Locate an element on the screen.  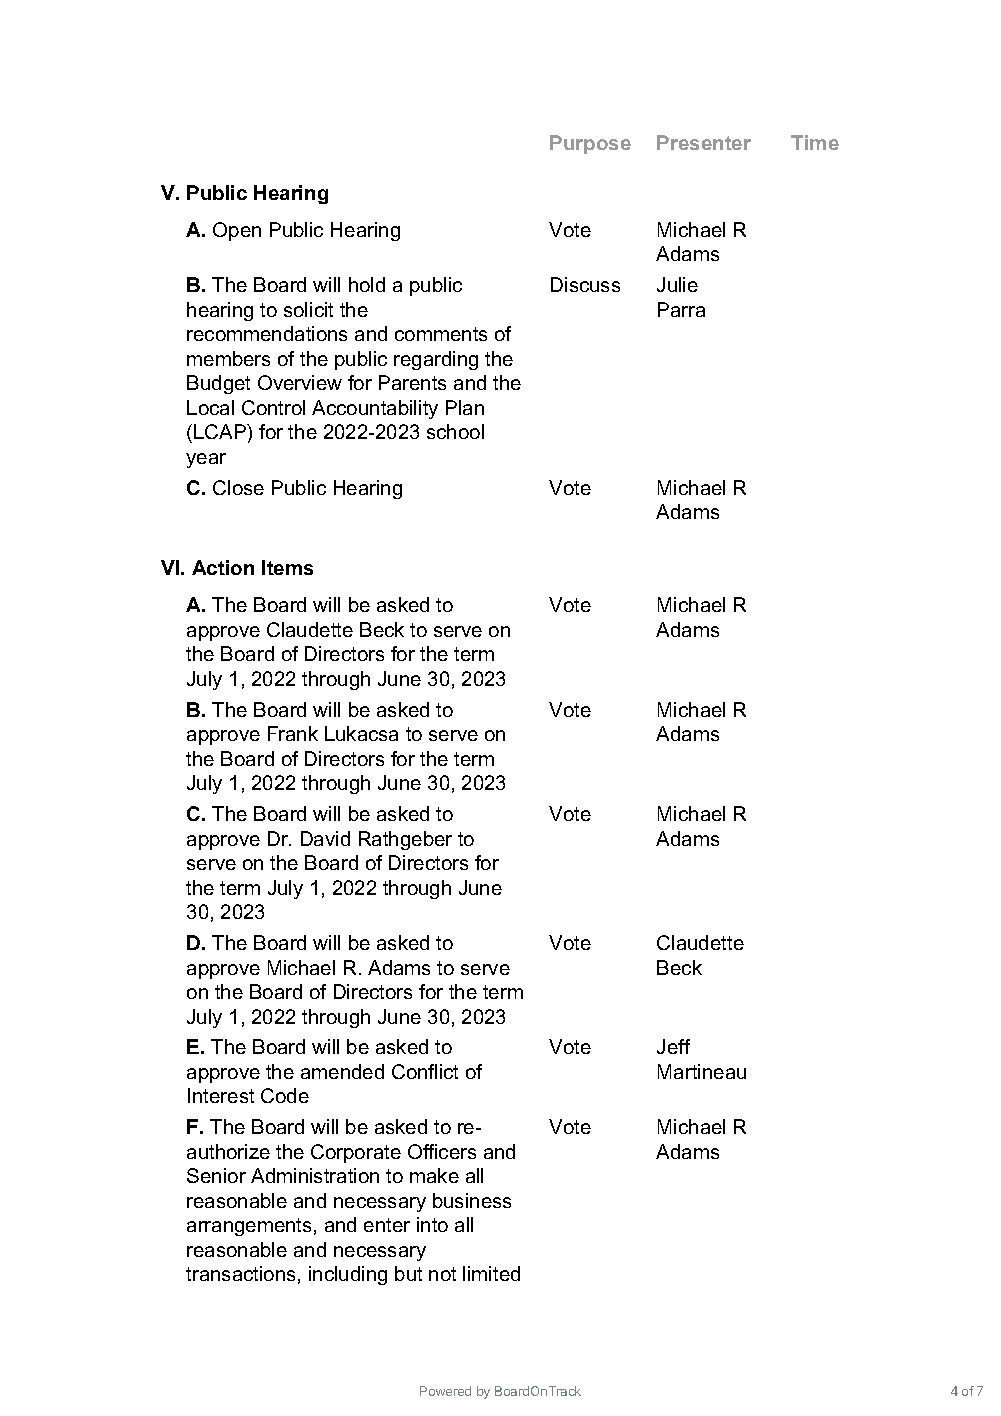
Julie is located at coordinates (677, 284).
